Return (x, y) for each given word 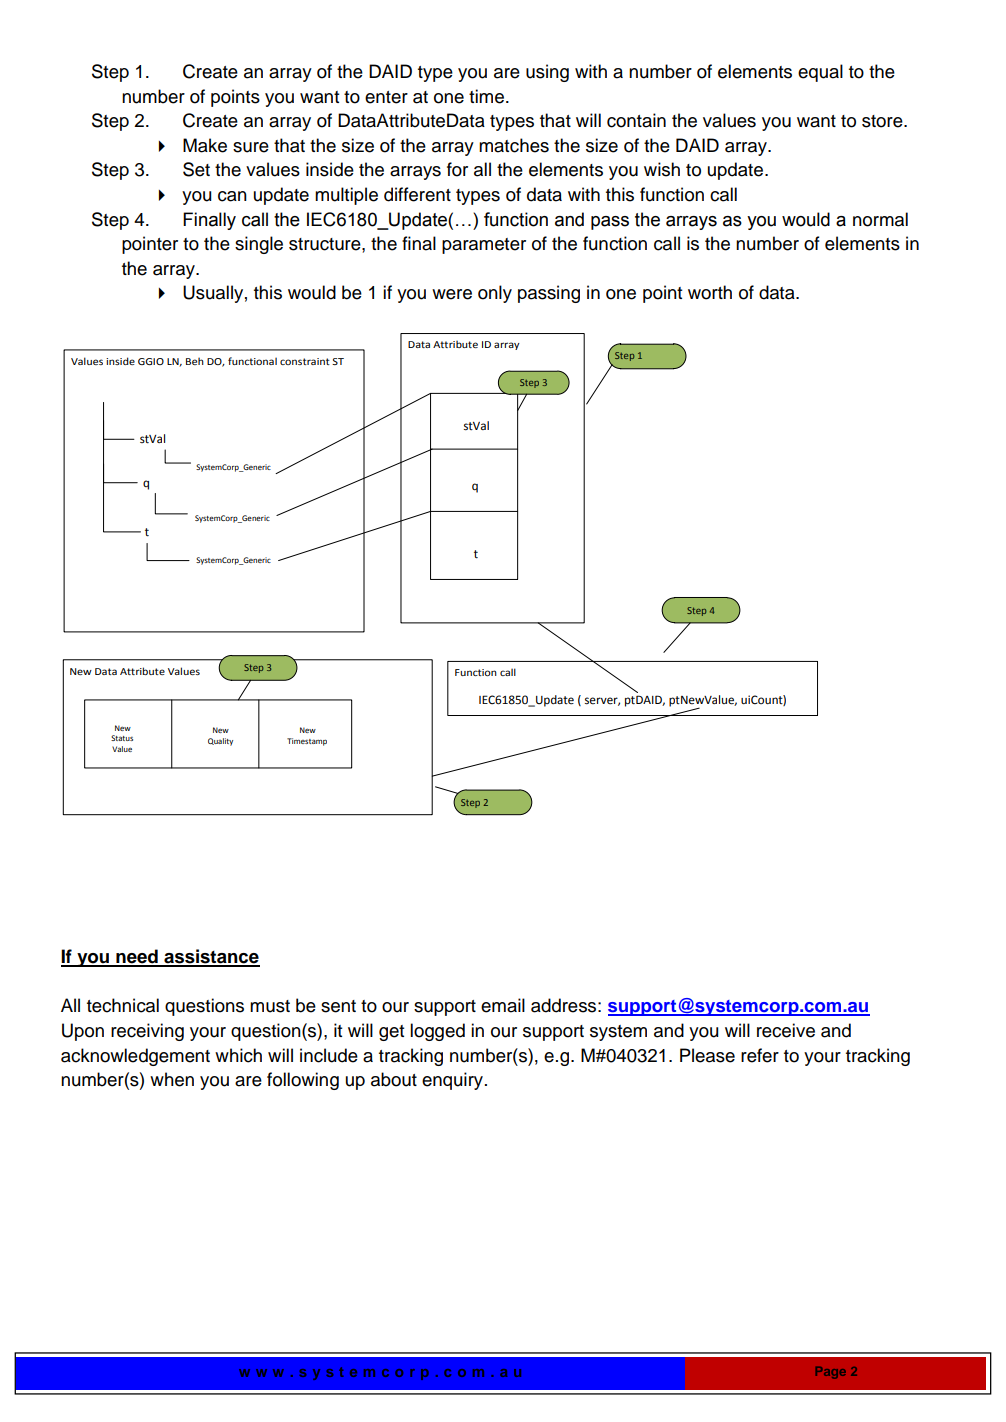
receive (786, 1030)
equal (820, 73)
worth (710, 292)
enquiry (452, 1081)
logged (437, 1032)
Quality (220, 742)
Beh (195, 361)
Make (205, 145)
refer (760, 1055)
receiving (147, 1032)
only (495, 294)
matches (514, 145)
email (503, 1005)
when (172, 1079)
